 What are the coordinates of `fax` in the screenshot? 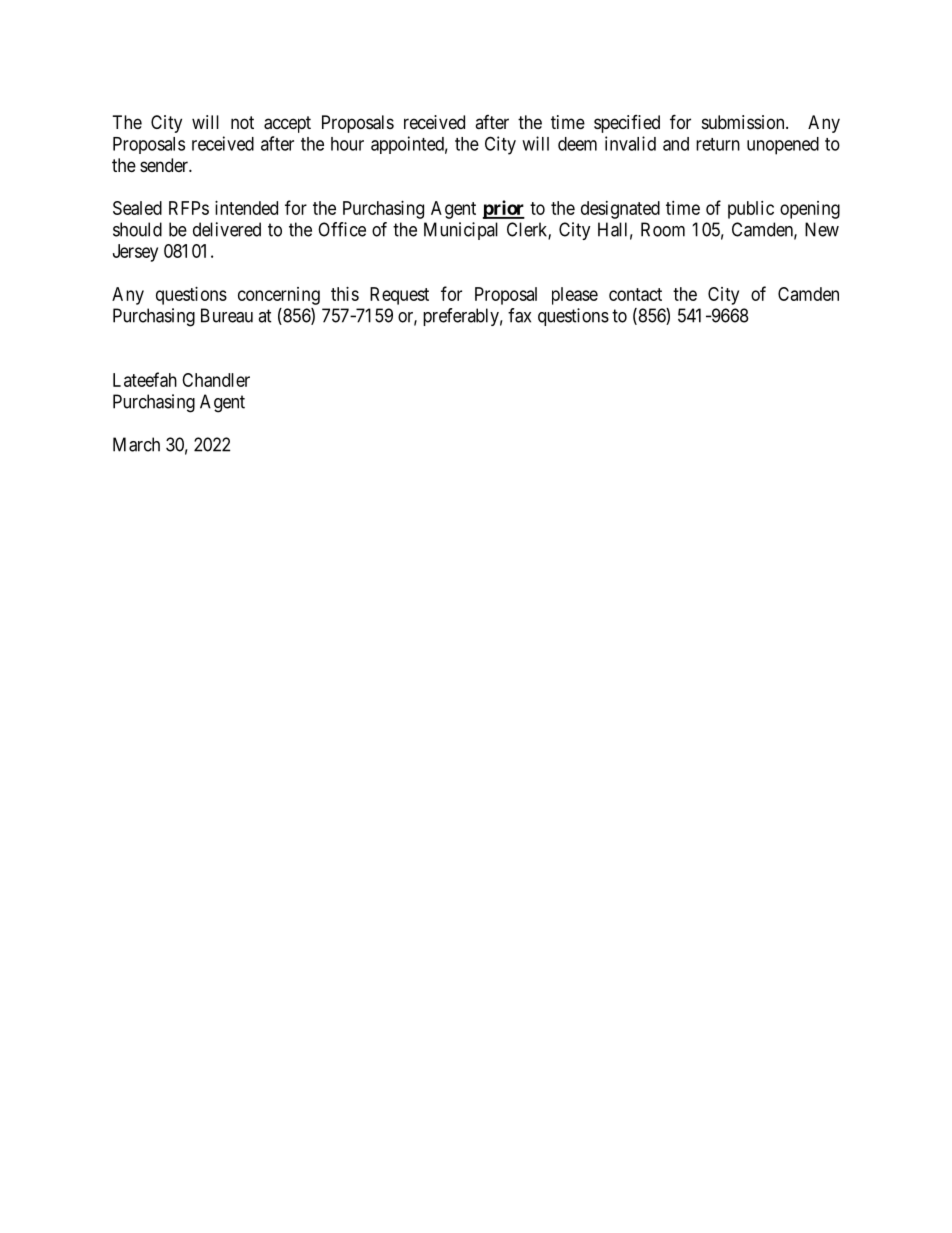 It's located at (519, 315).
